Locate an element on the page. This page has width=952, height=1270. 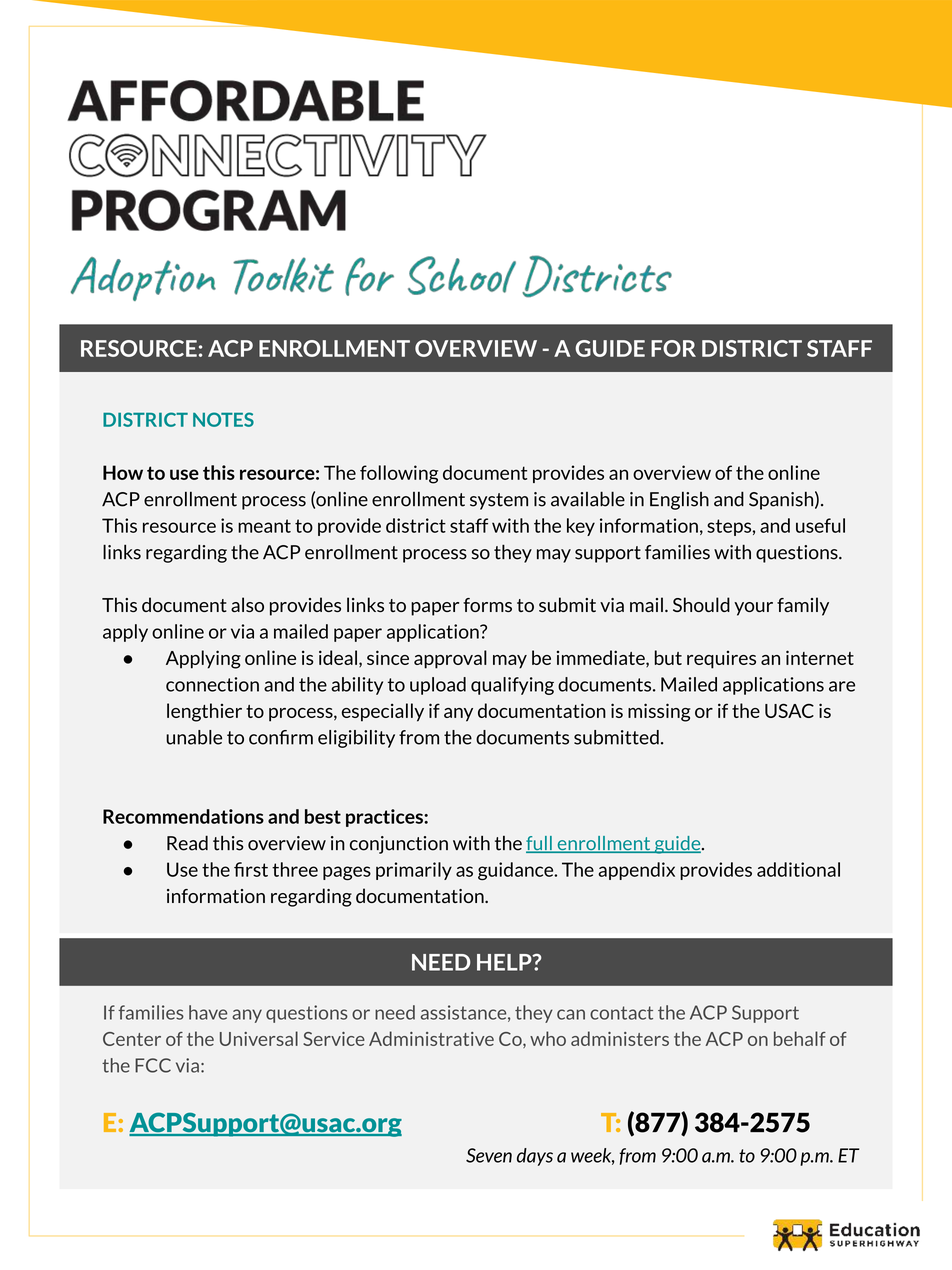
FCC is located at coordinates (153, 1065).
